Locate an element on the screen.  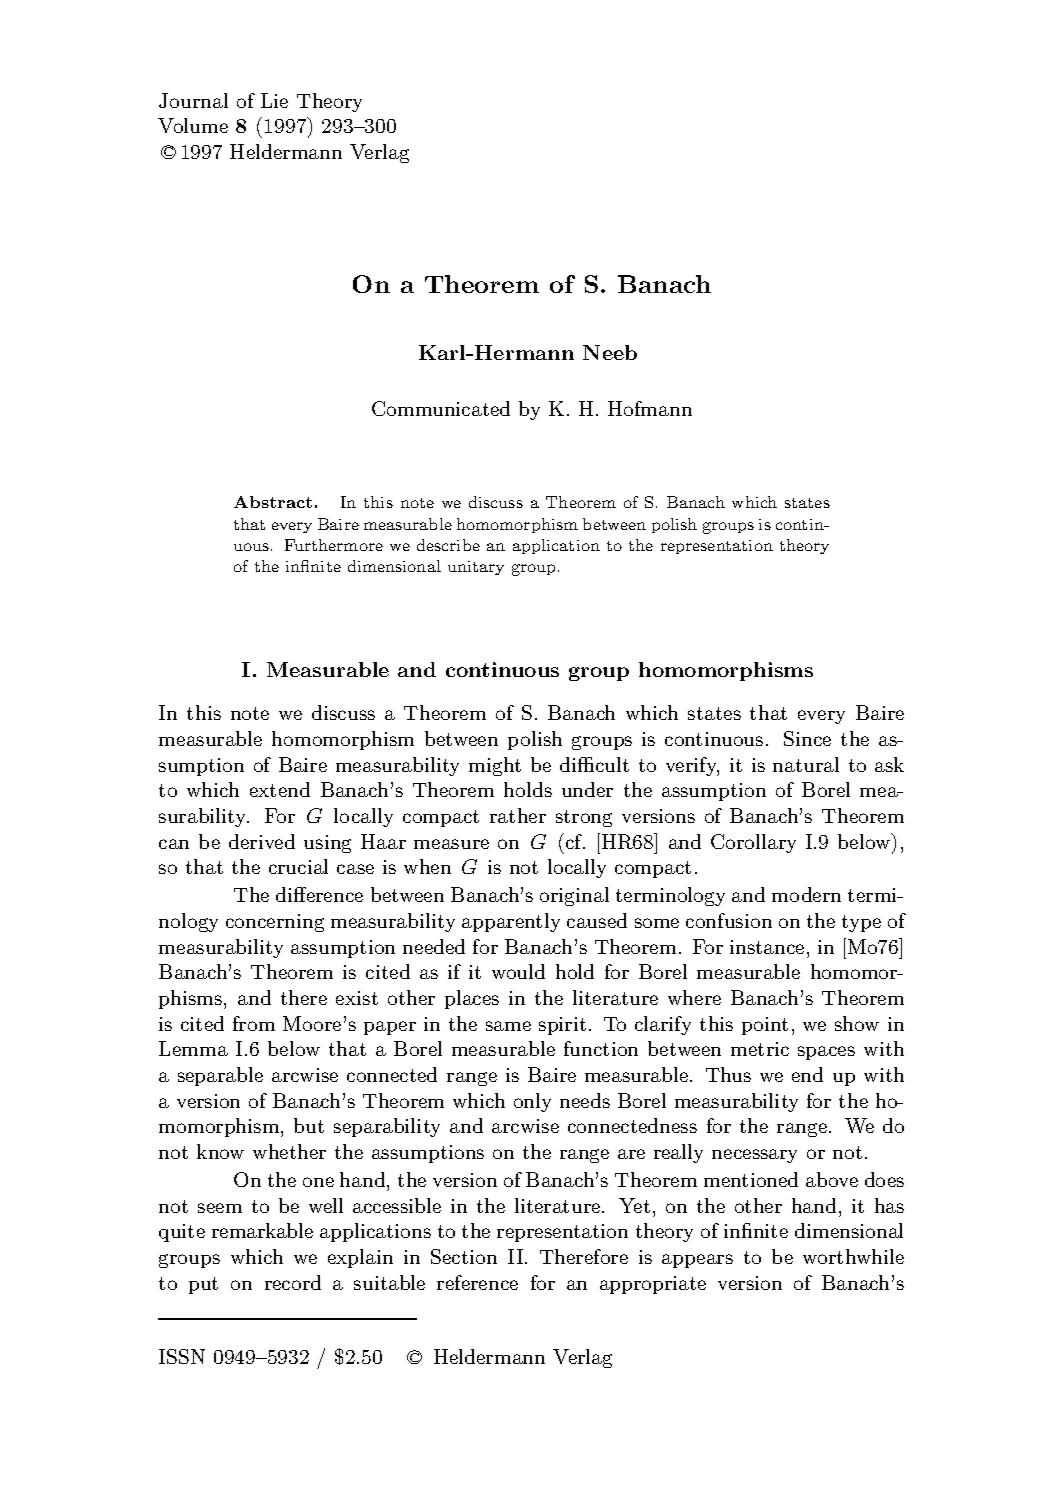
record is located at coordinates (293, 1282).
